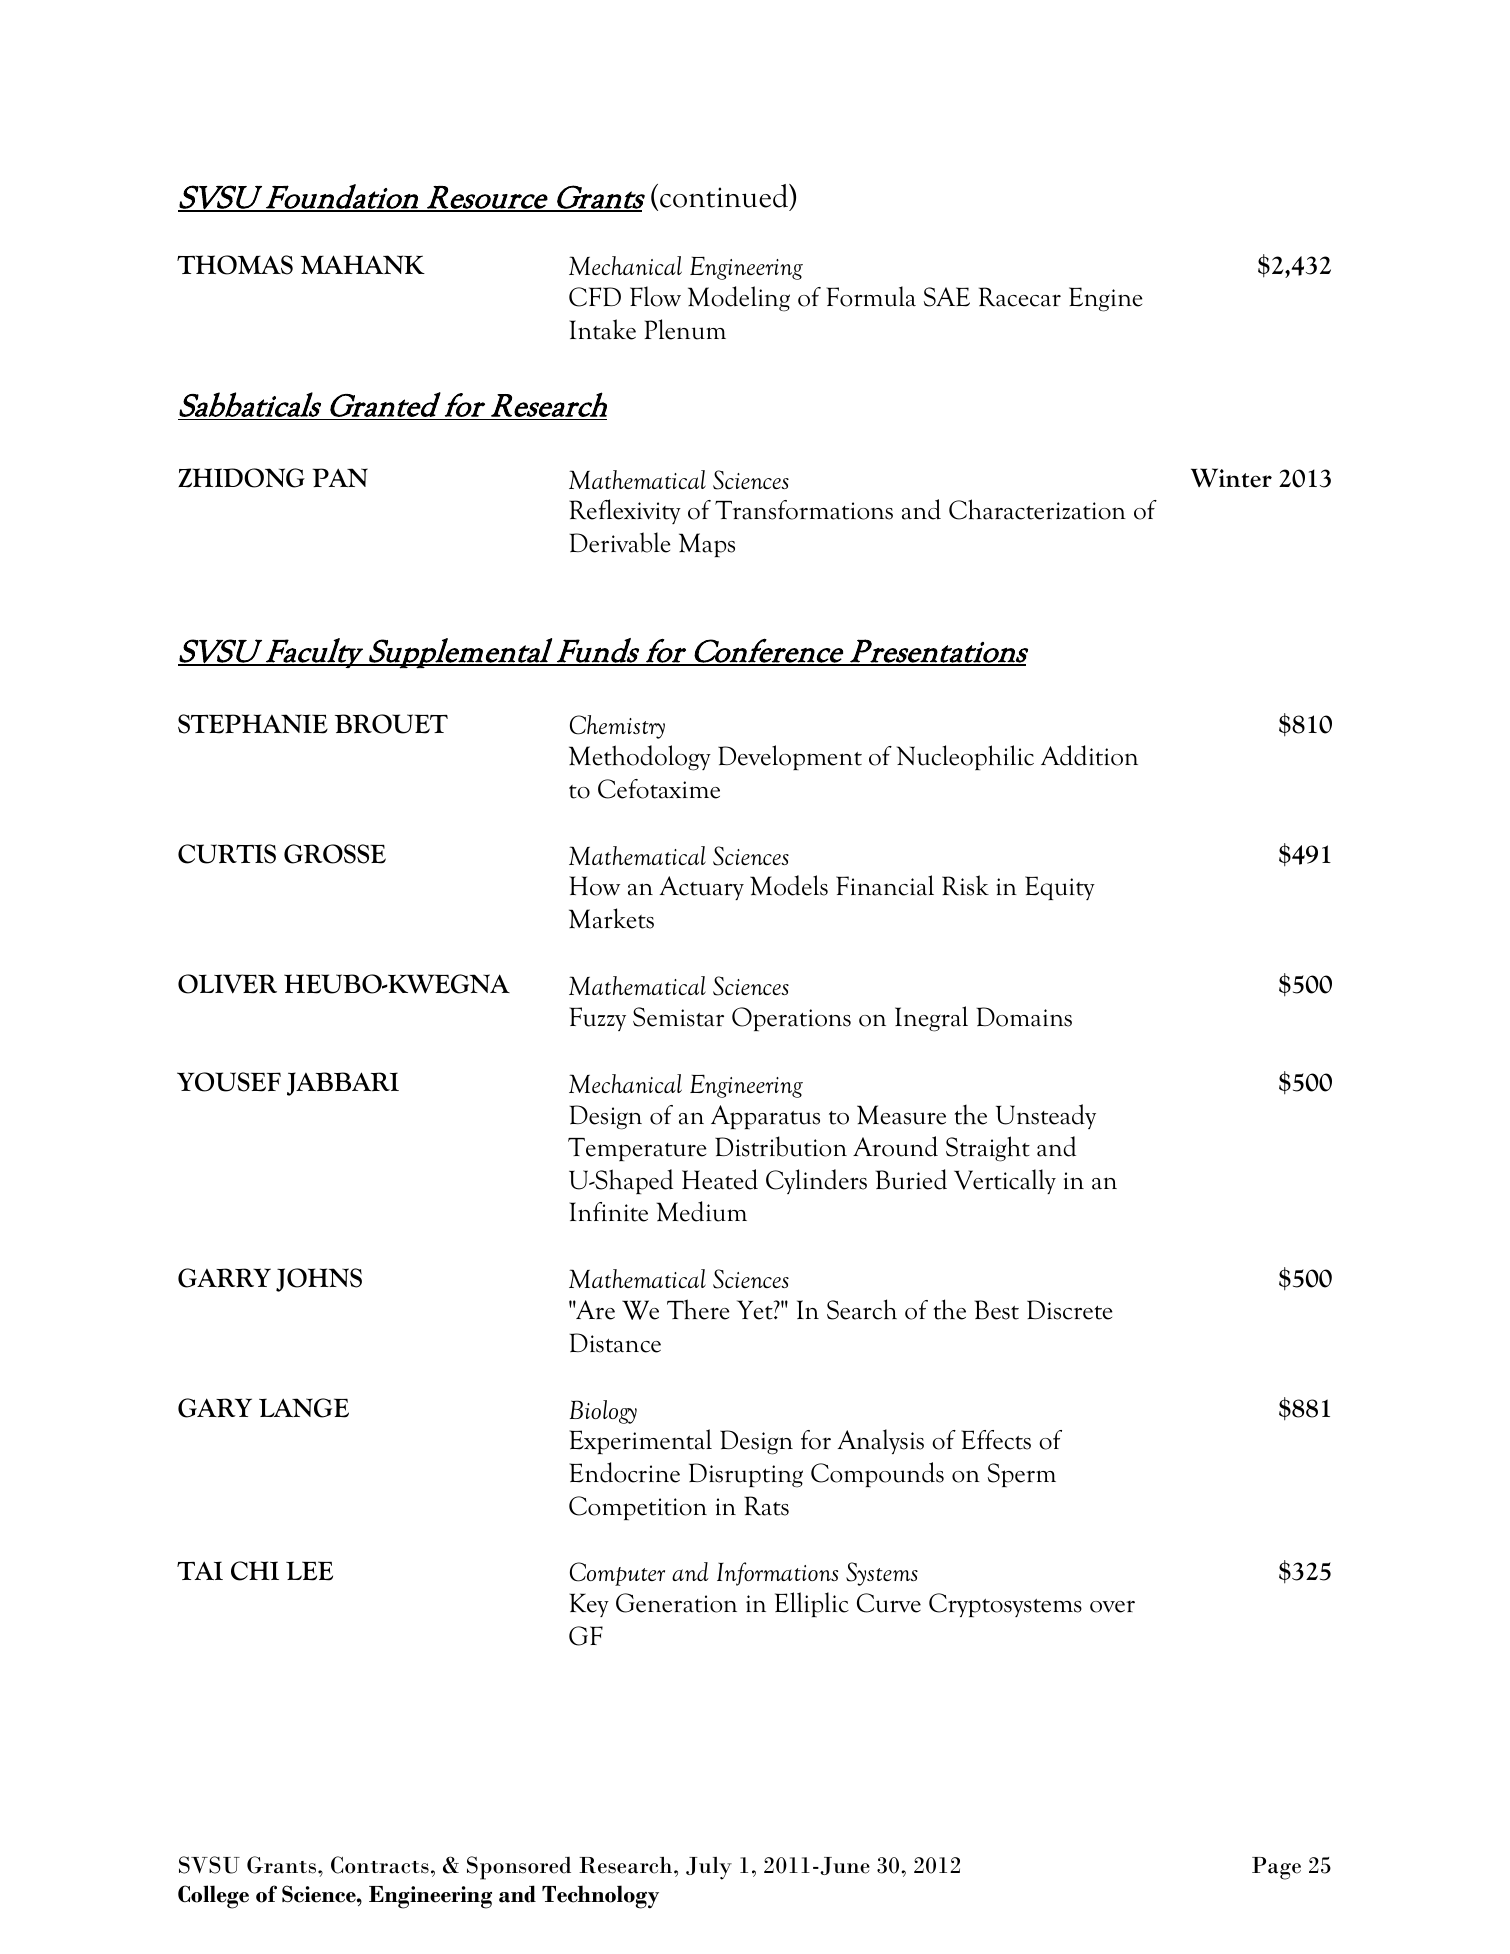  I want to click on JOHNS, so click(319, 1280).
